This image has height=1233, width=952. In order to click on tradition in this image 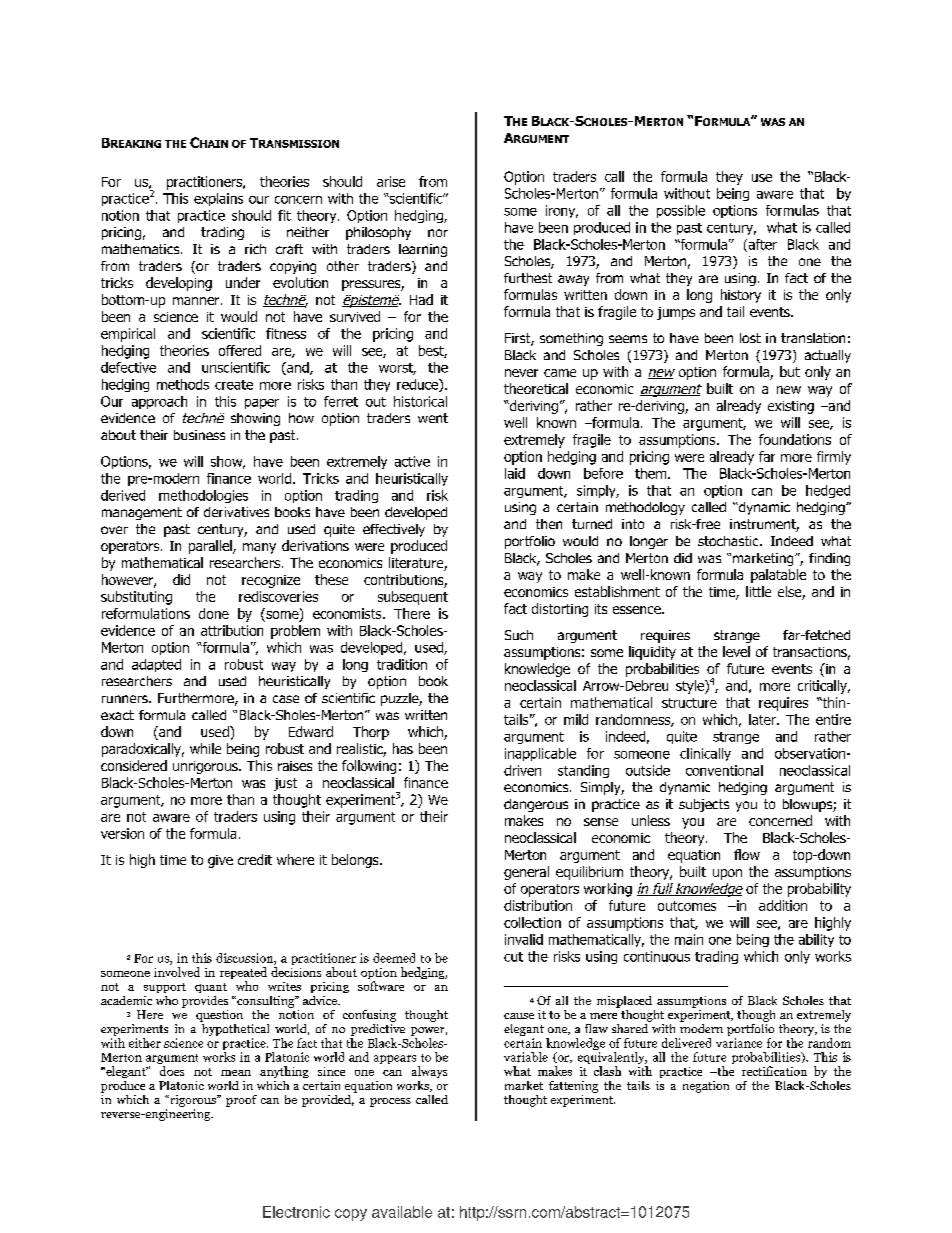, I will do `click(402, 664)`.
